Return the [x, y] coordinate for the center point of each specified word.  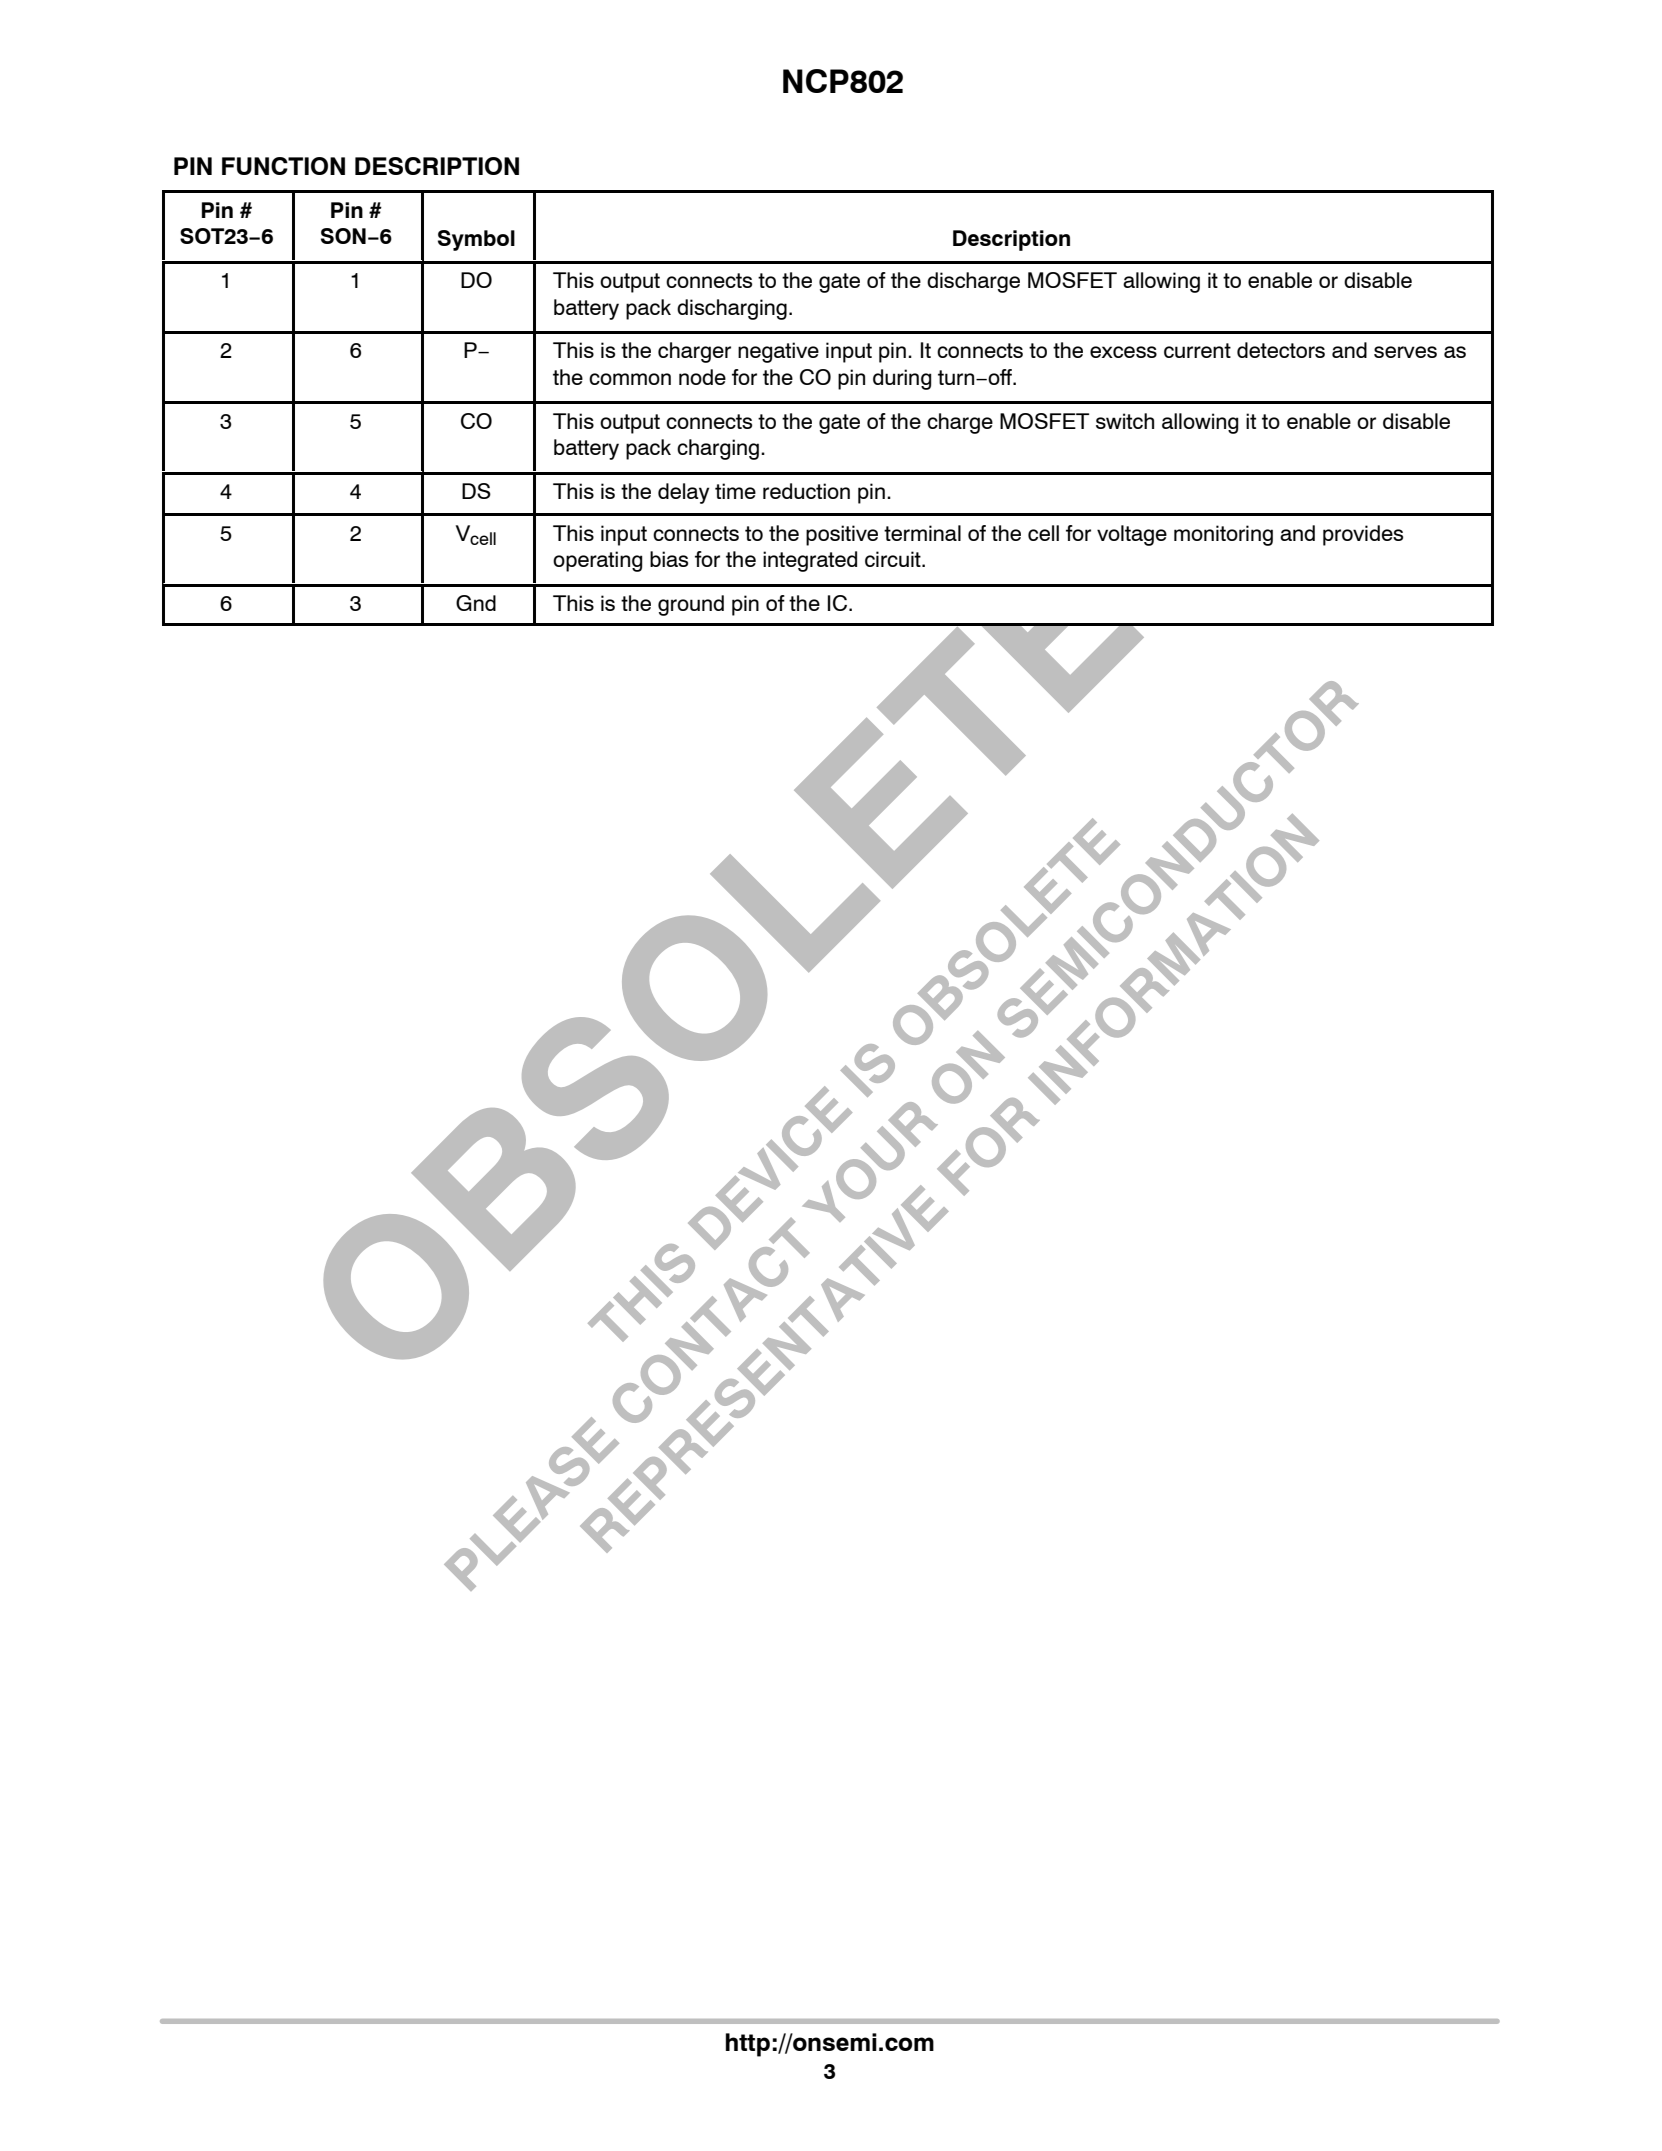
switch [1125, 421]
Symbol [476, 240]
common [630, 379]
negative [778, 352]
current [1197, 350]
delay [683, 493]
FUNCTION [283, 166]
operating [598, 561]
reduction [806, 491]
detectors [1281, 350]
